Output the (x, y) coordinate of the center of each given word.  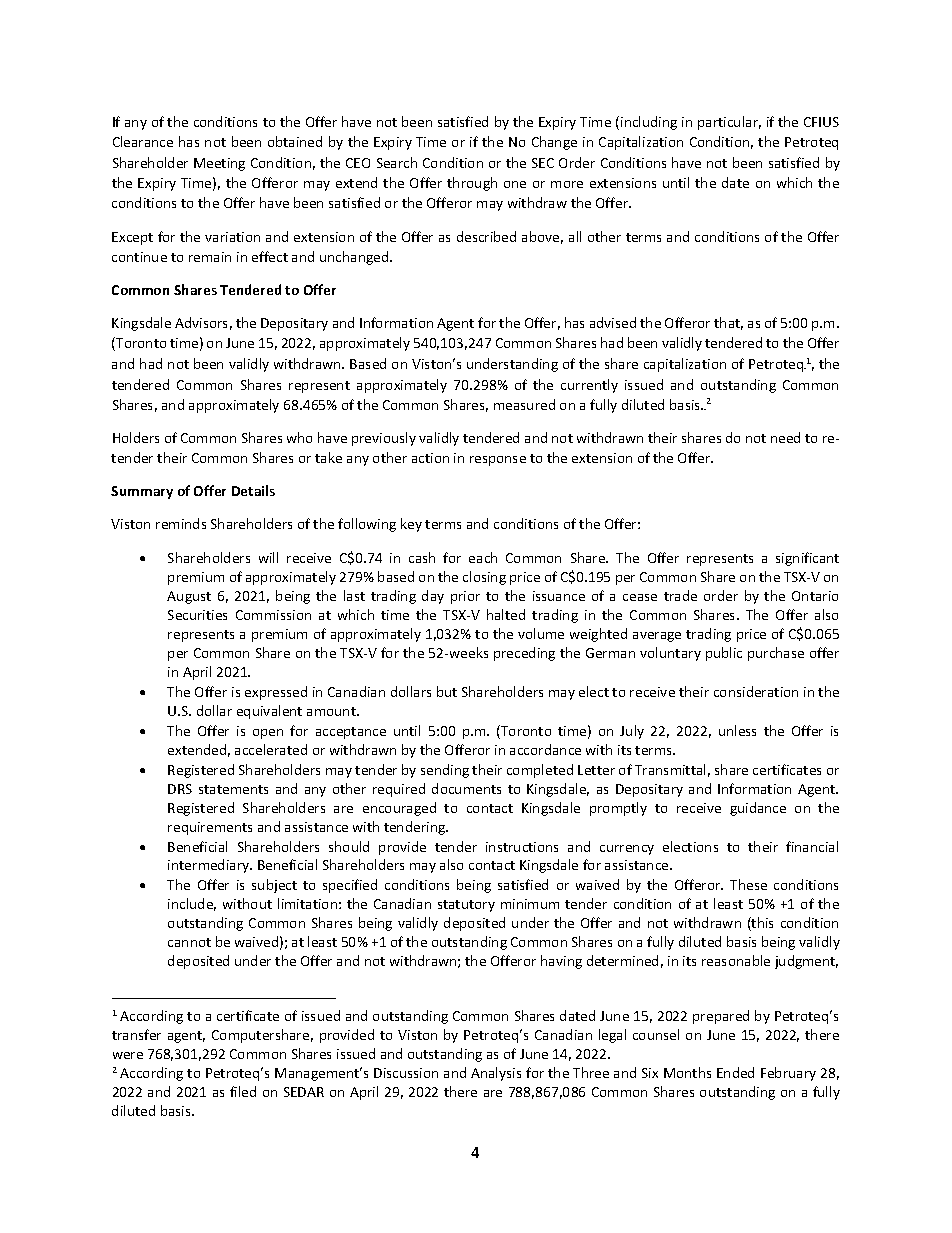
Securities (197, 615)
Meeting (219, 164)
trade (680, 595)
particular (729, 123)
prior (465, 597)
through (472, 184)
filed (243, 1091)
